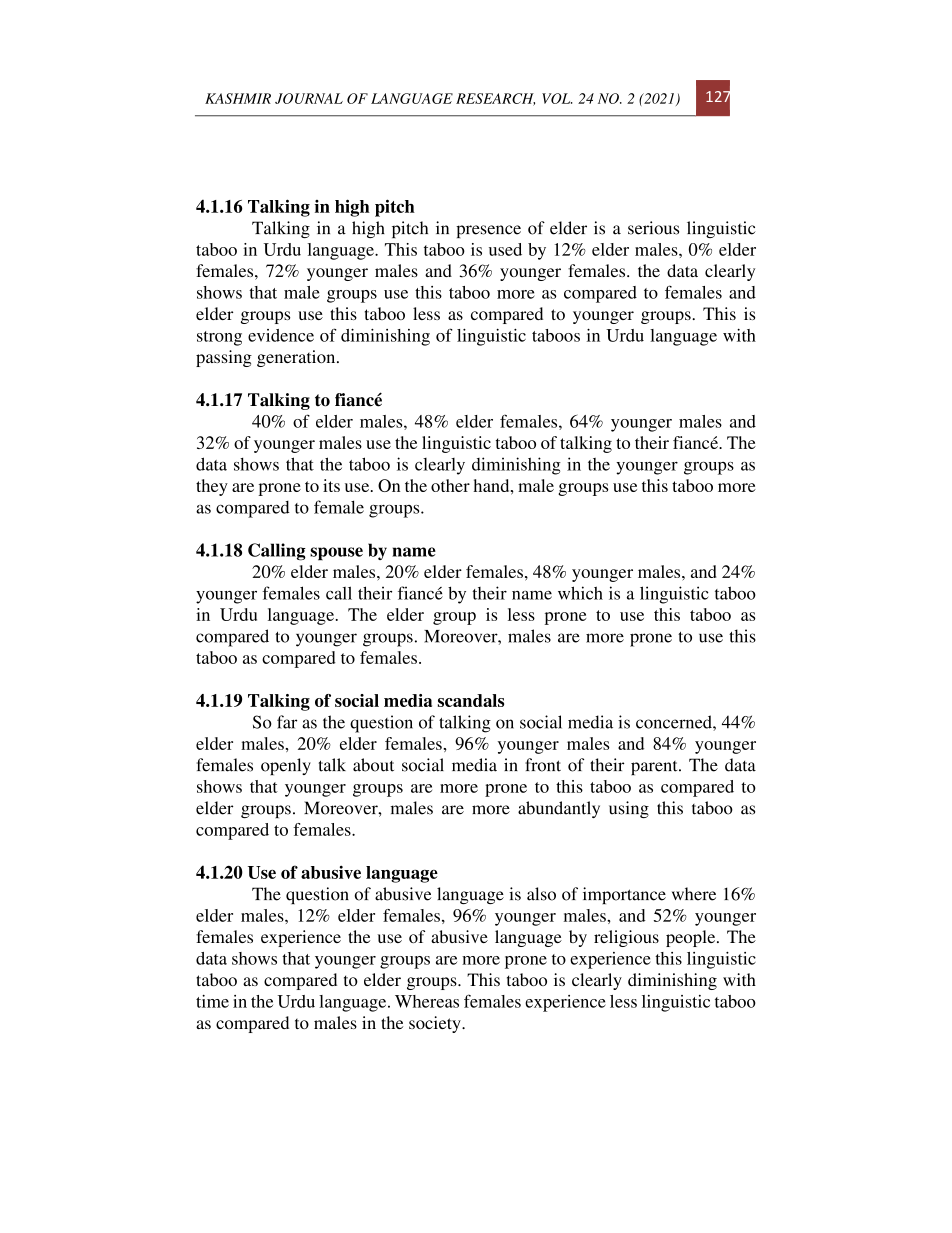 Image resolution: width=952 pixels, height=1233 pixels. Describe the element at coordinates (495, 99) in the image. I see `RESEARCH` at that location.
